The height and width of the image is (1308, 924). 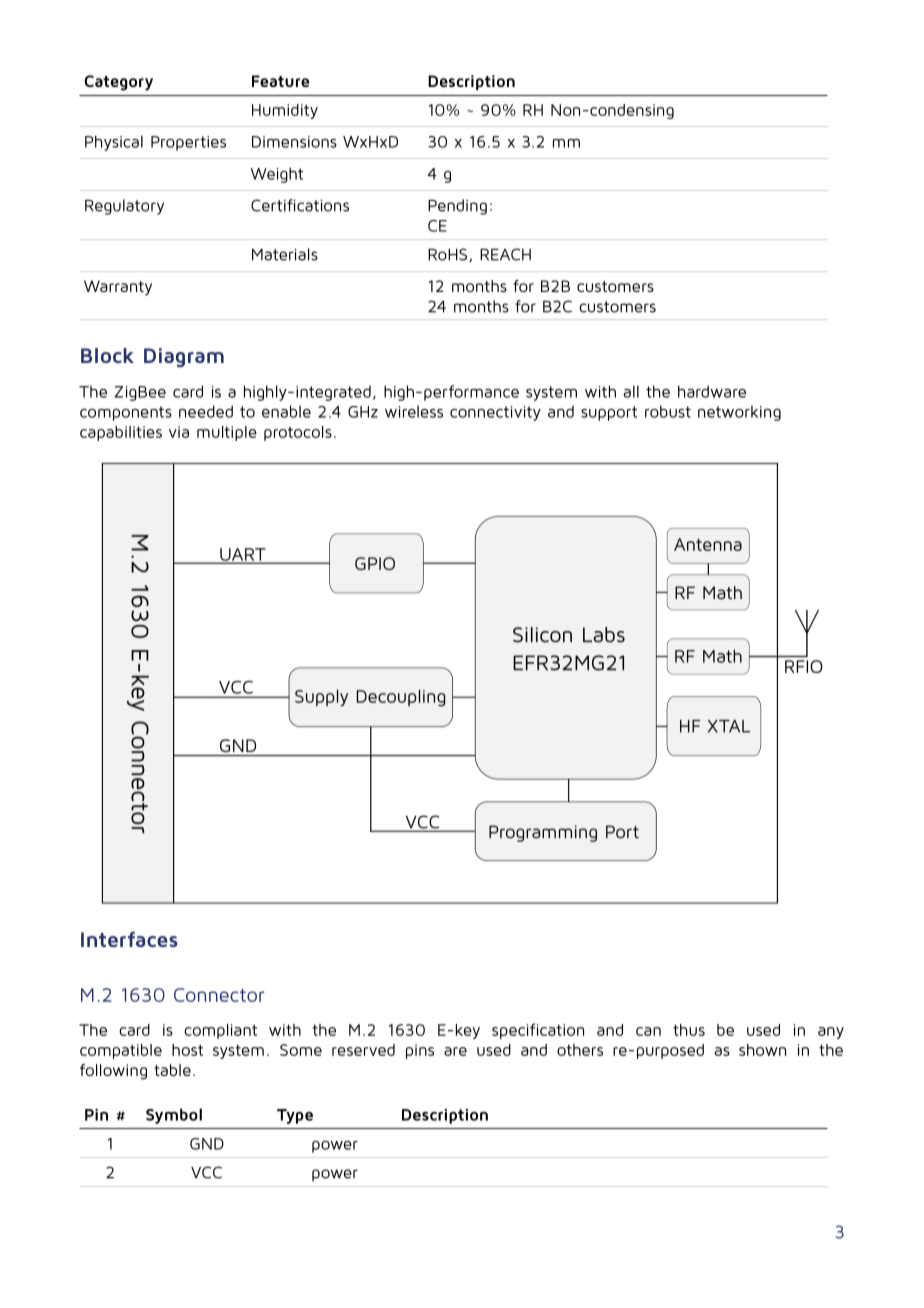 I want to click on via, so click(x=179, y=432).
